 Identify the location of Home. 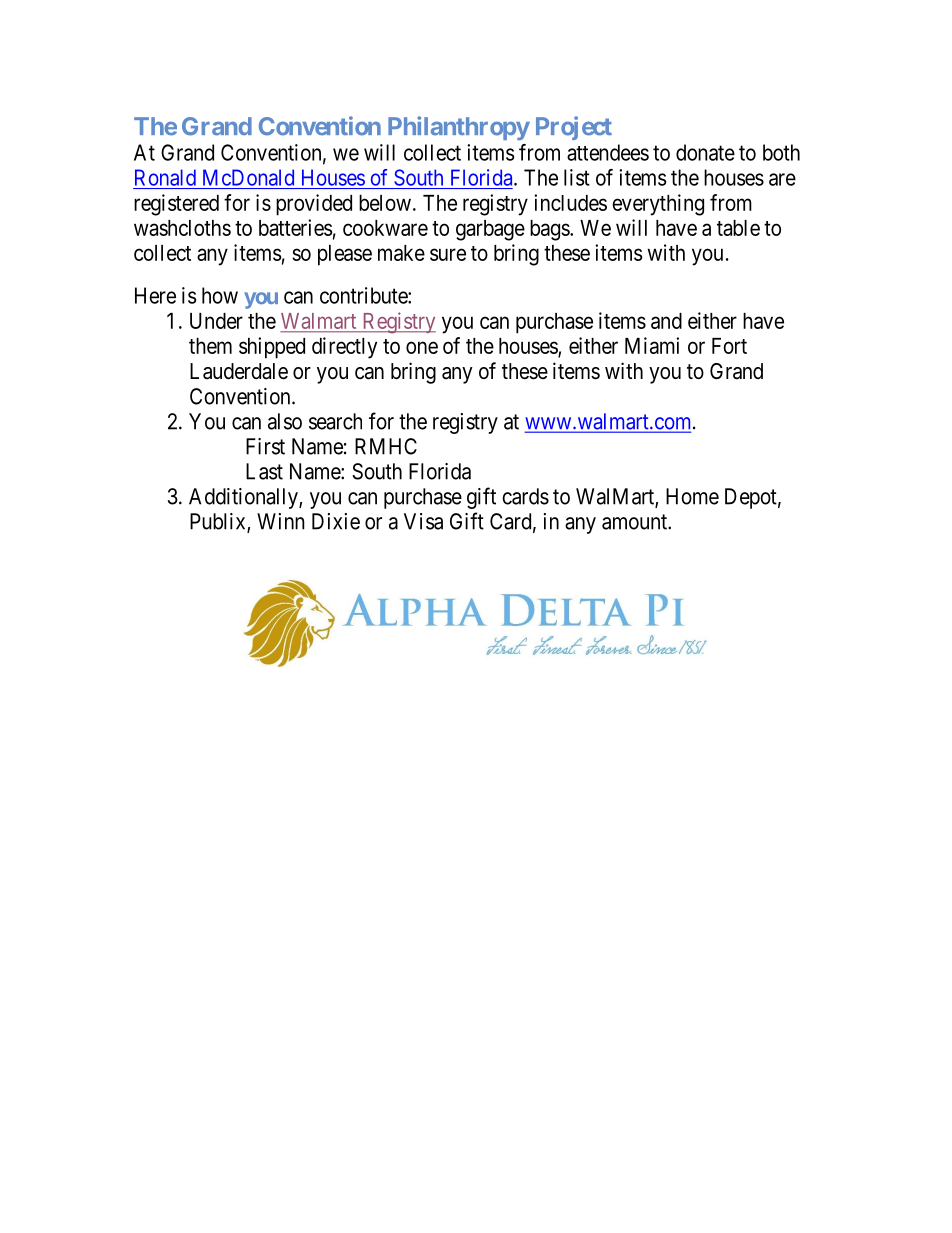
(692, 496).
